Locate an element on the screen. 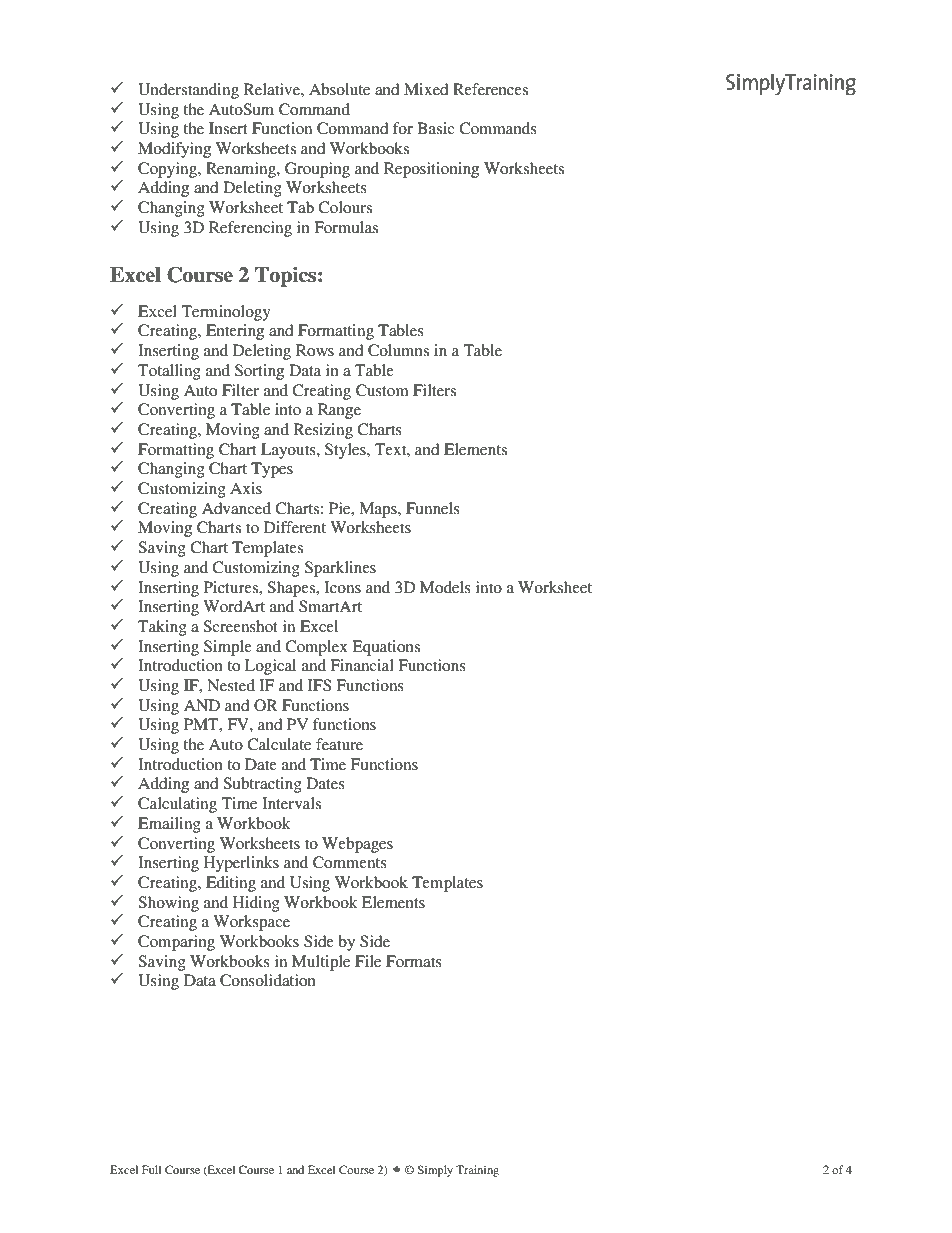 The image size is (952, 1233). Complex is located at coordinates (316, 648).
